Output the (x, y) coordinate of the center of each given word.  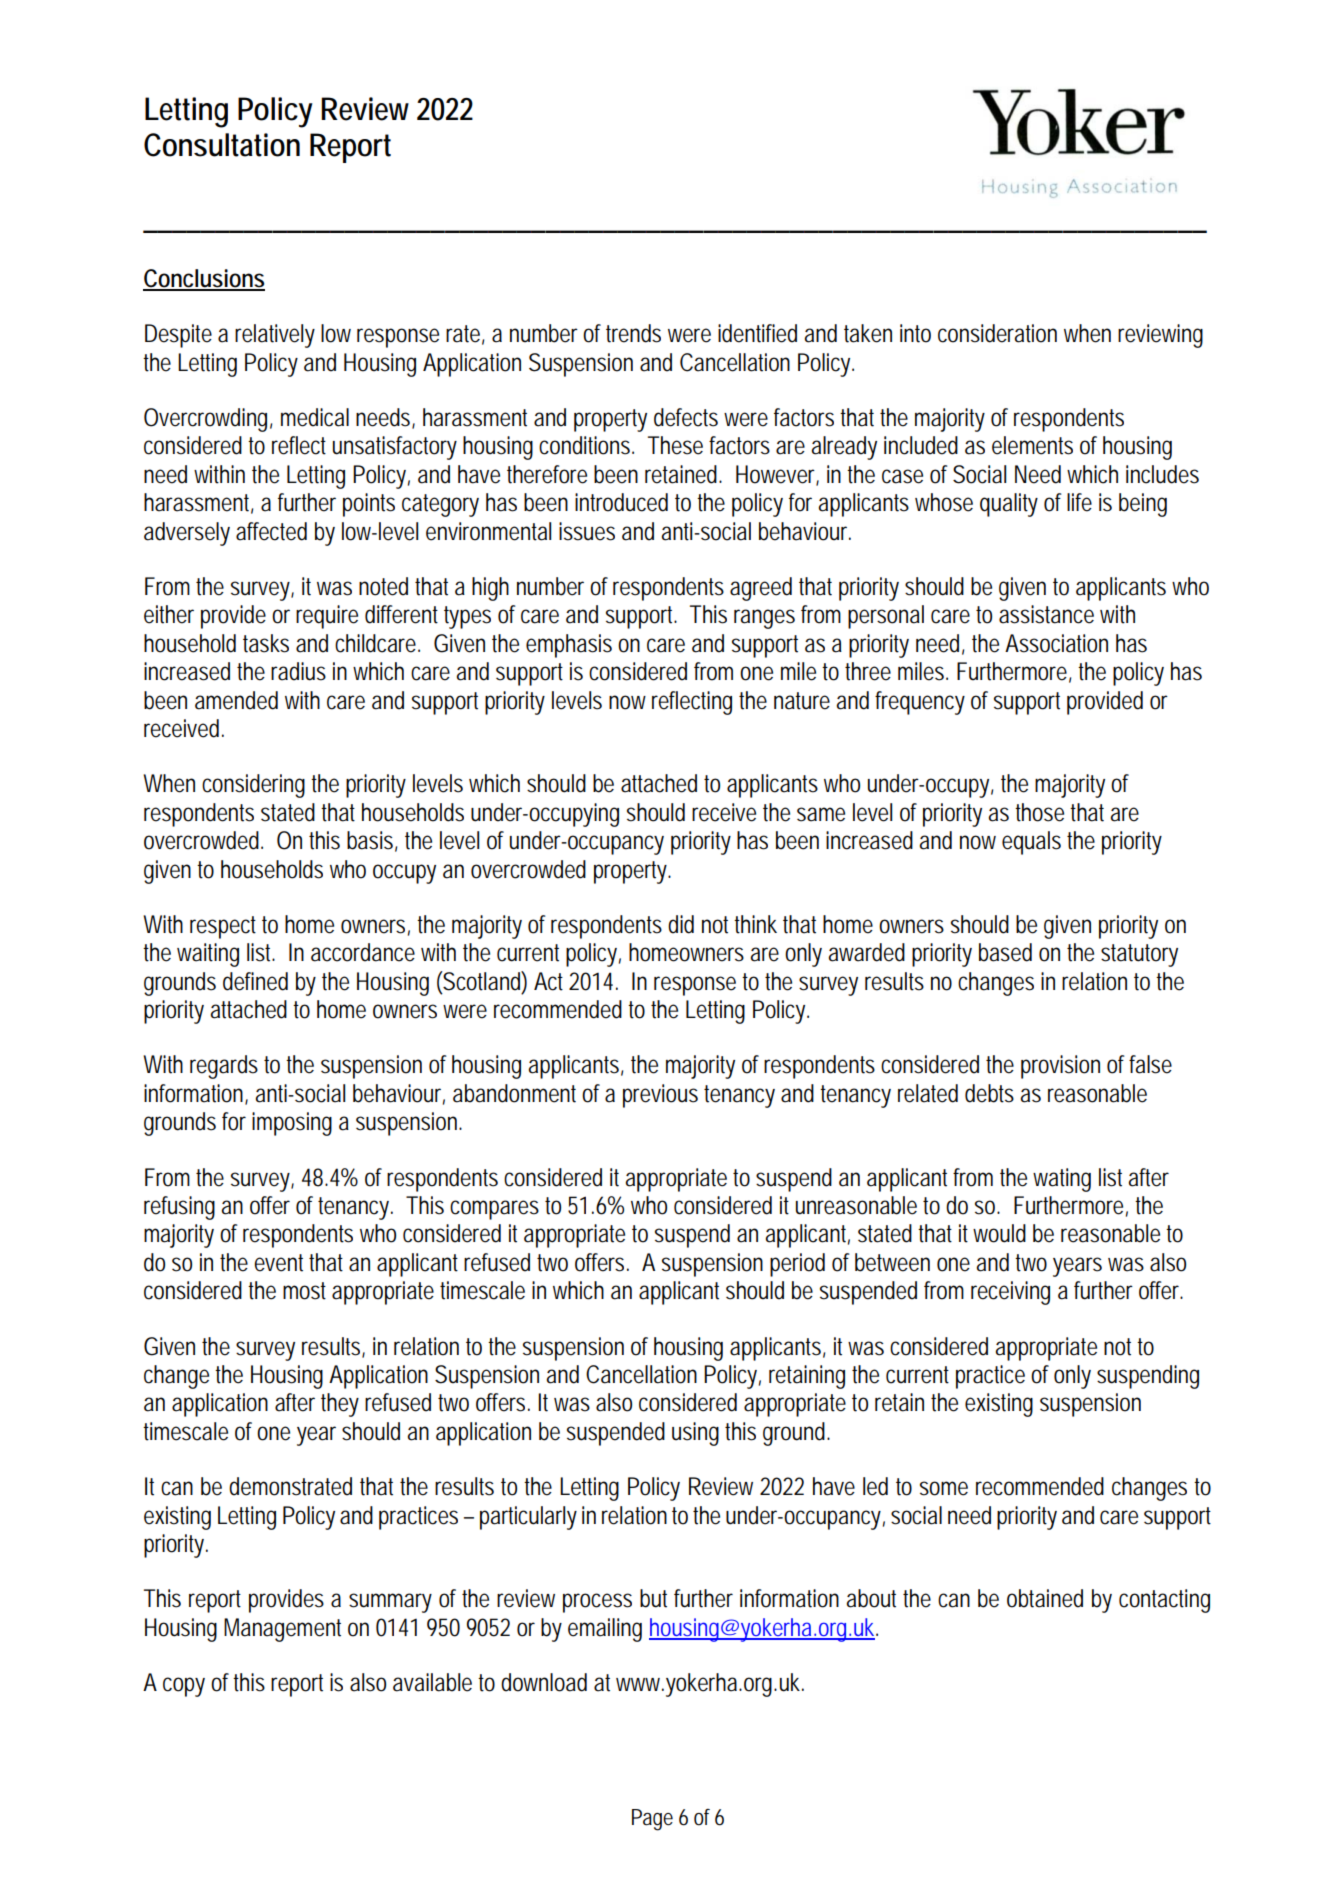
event (278, 1263)
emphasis (569, 646)
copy (184, 1687)
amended (236, 700)
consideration (997, 333)
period (797, 1265)
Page (652, 1820)
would (999, 1233)
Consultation (222, 145)
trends (633, 333)
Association (1056, 643)
